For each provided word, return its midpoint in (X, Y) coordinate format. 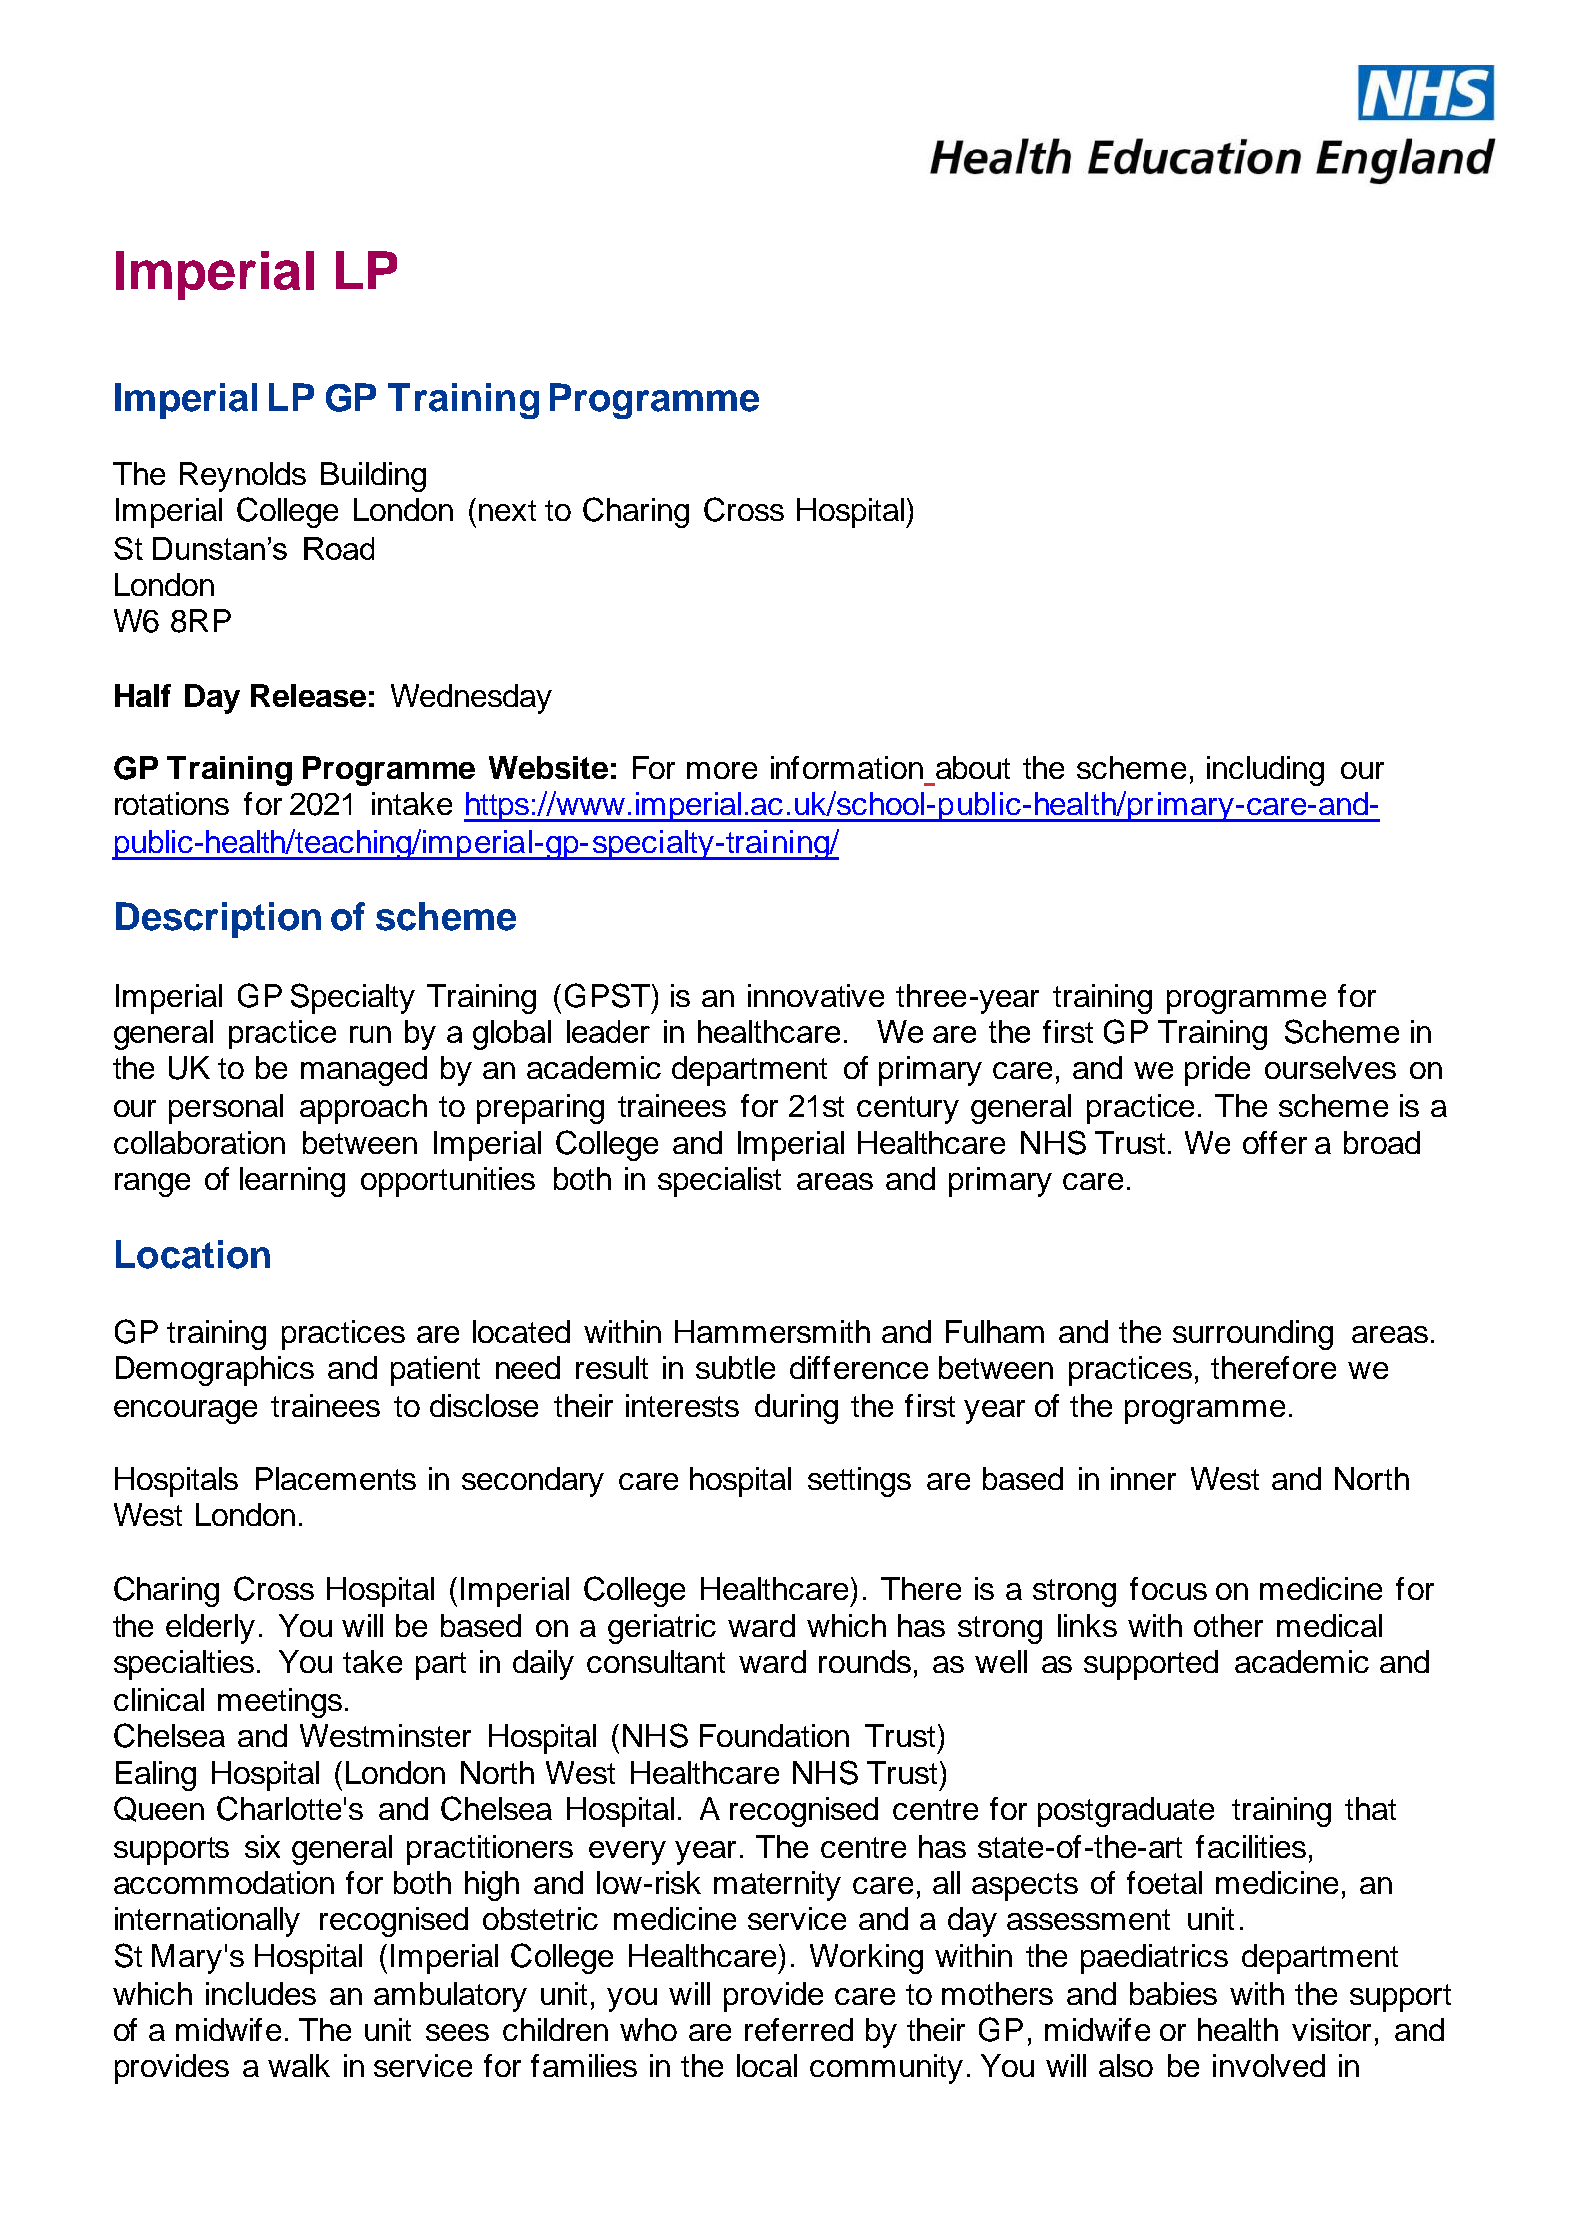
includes (261, 1993)
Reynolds (243, 477)
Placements (336, 1478)
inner (1143, 1478)
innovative (816, 995)
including (1265, 771)
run (370, 1034)
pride (1217, 1071)
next (507, 510)
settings (859, 1482)
